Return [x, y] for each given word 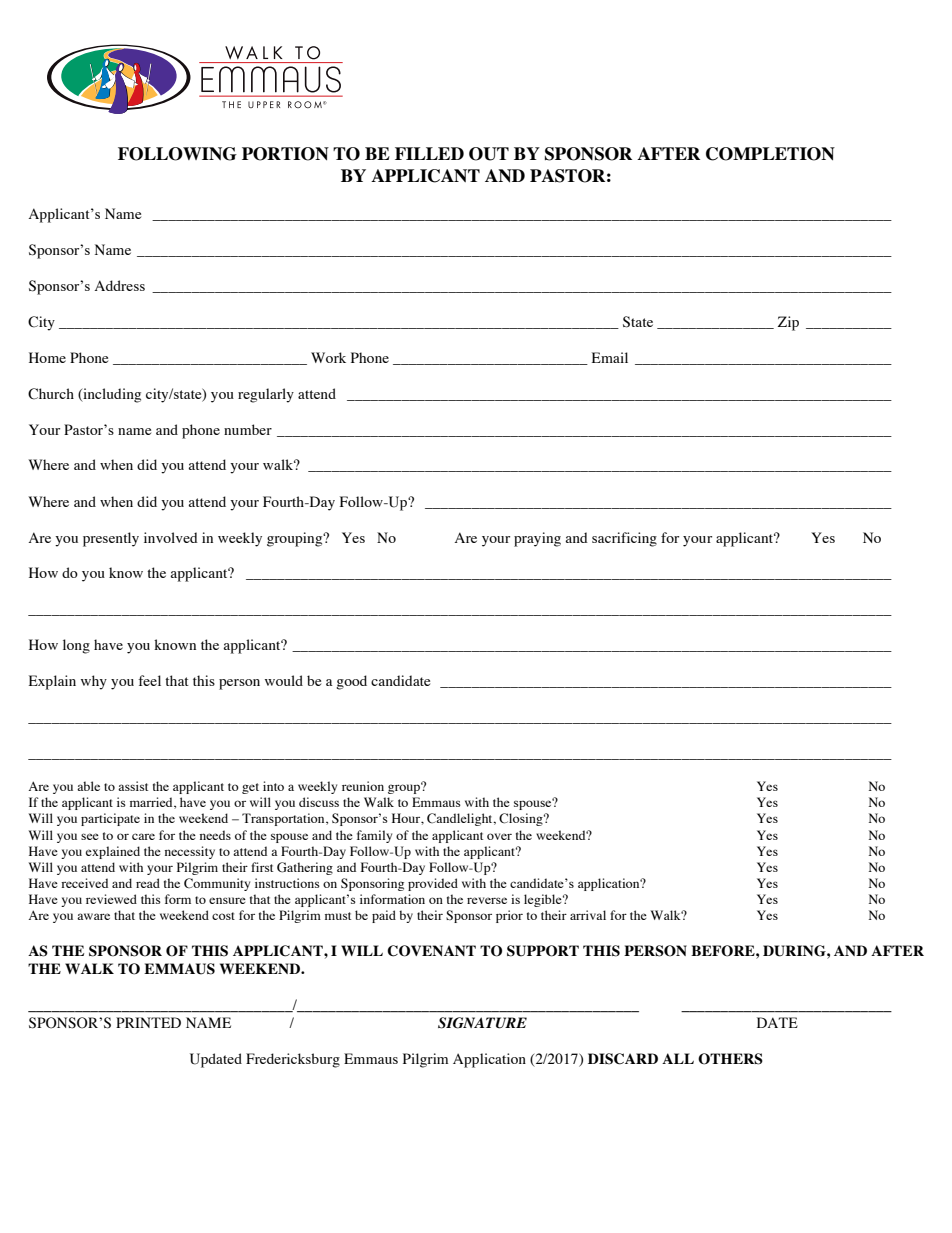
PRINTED [148, 1022]
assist [133, 786]
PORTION [285, 154]
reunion [363, 786]
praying [537, 539]
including [111, 395]
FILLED [429, 153]
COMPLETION [770, 154]
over [499, 836]
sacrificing [624, 539]
